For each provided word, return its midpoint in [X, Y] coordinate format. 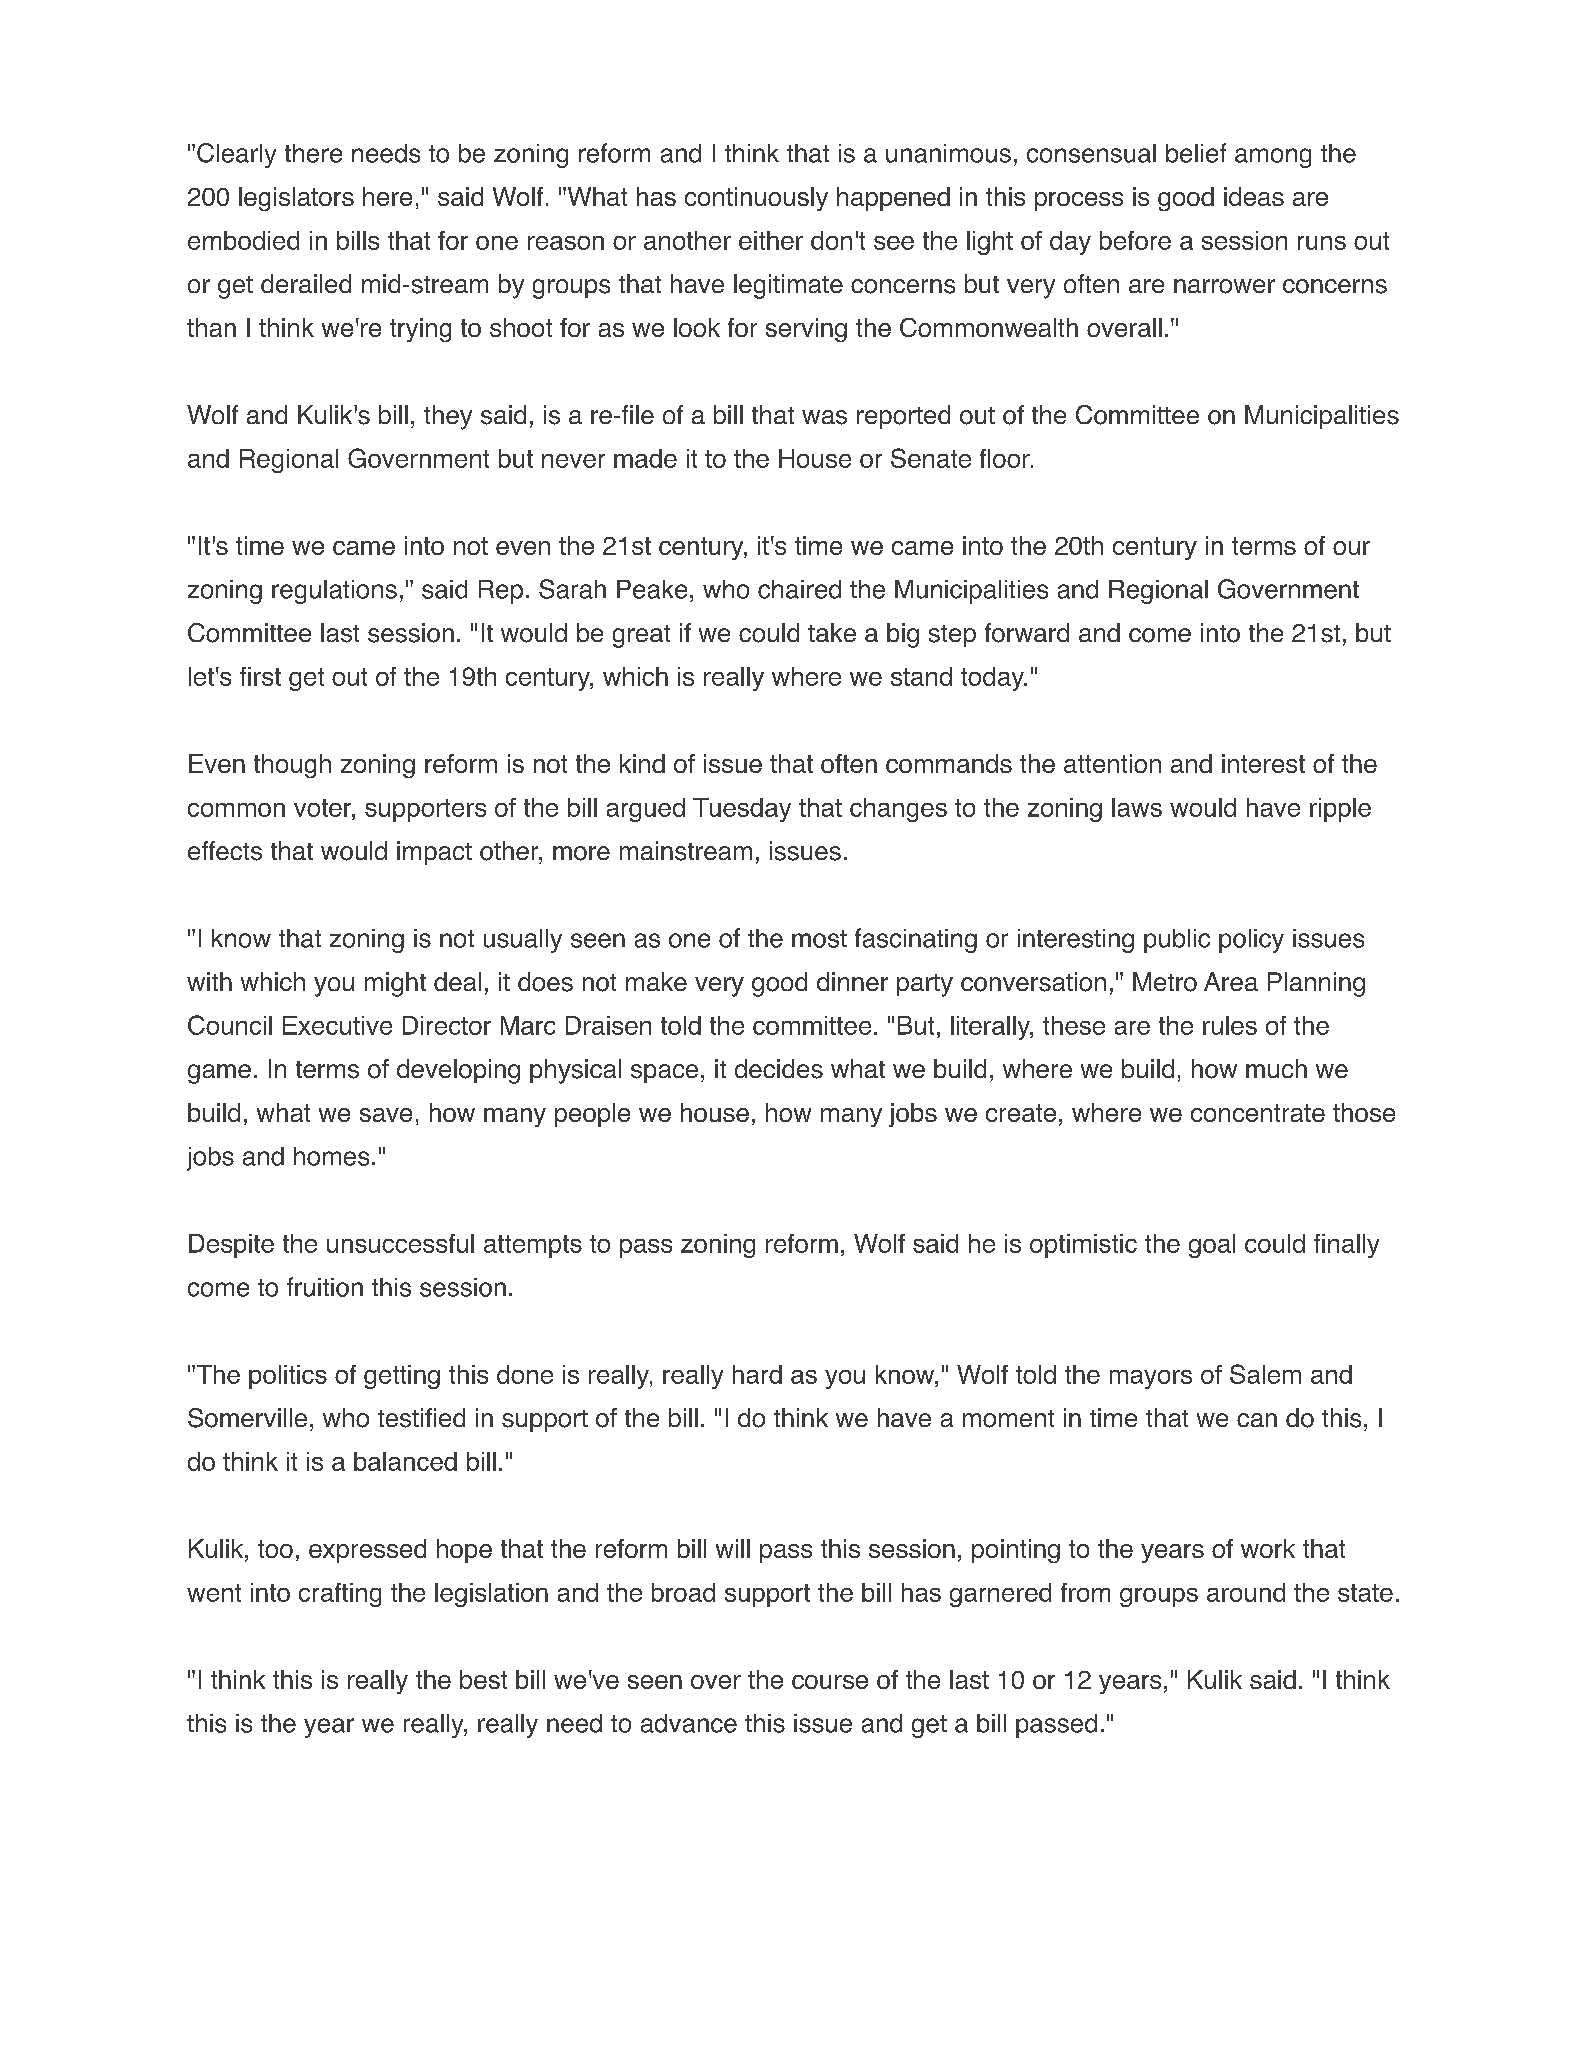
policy [1251, 941]
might [395, 984]
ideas [1254, 196]
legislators [296, 199]
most [819, 939]
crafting [340, 1595]
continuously [756, 199]
